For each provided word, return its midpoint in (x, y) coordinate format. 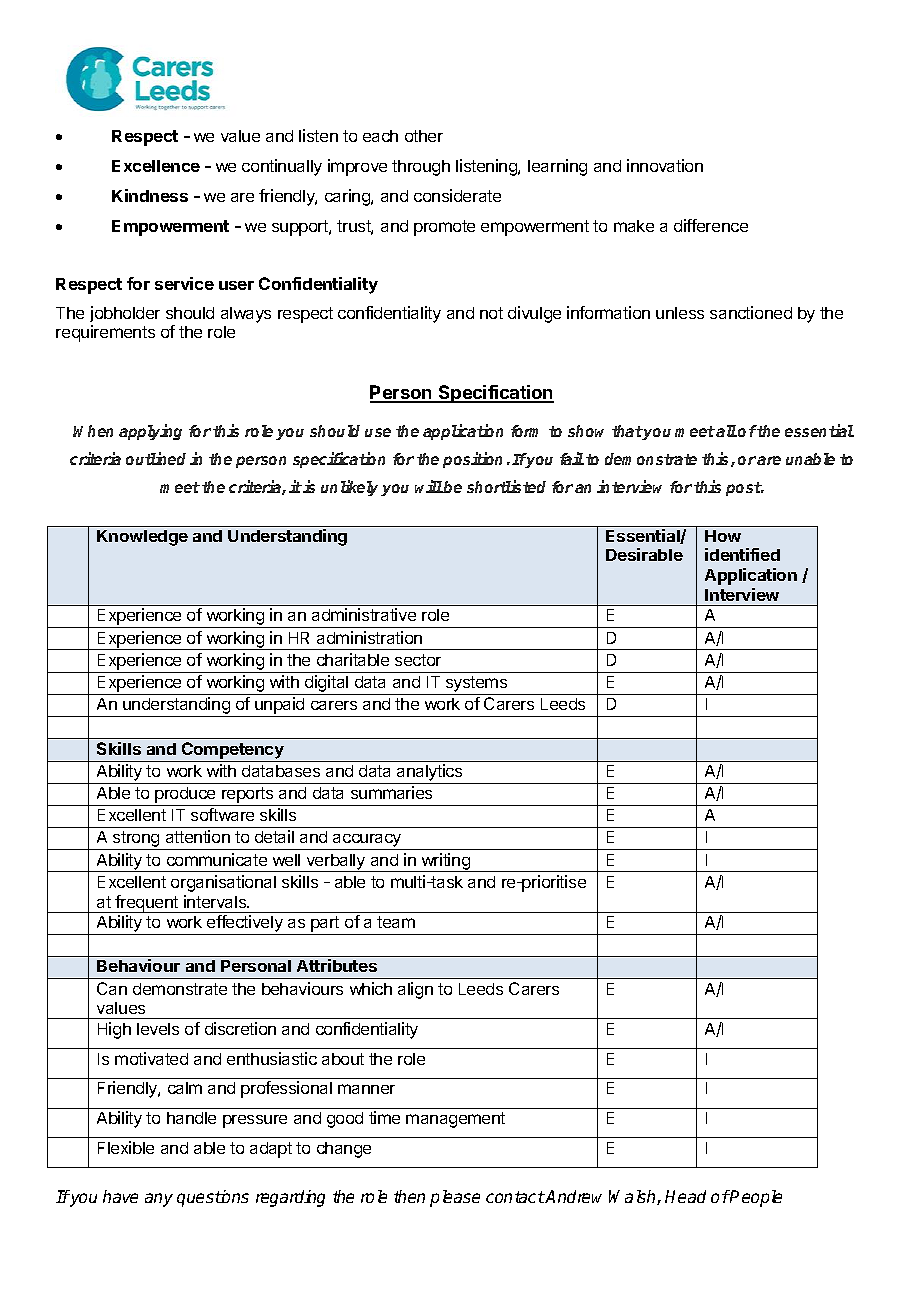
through (421, 168)
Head (685, 1196)
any (159, 1200)
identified (742, 554)
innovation (665, 165)
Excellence (156, 166)
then (409, 1196)
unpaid (280, 707)
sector (418, 660)
